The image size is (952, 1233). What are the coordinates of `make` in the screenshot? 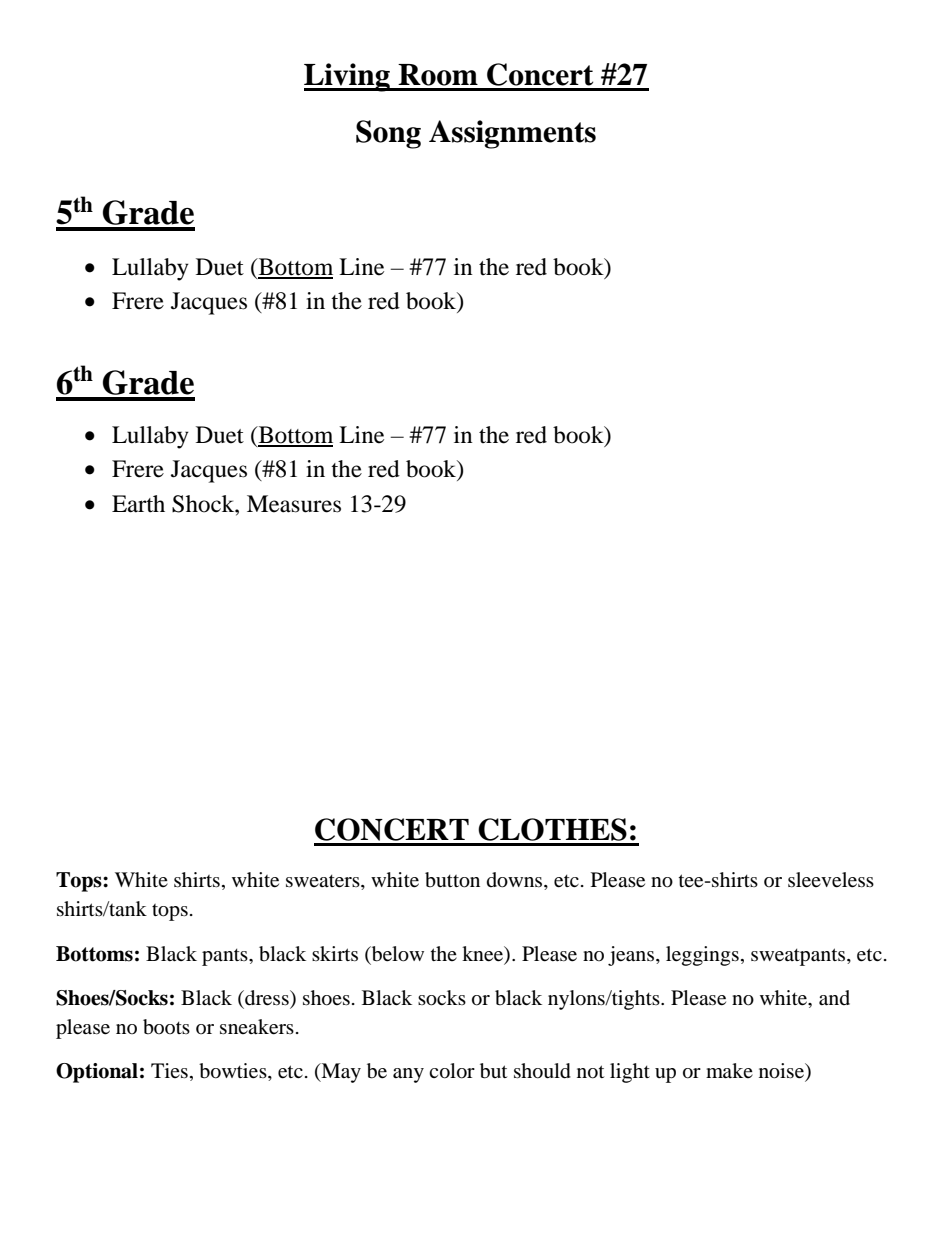 It's located at (729, 1070).
